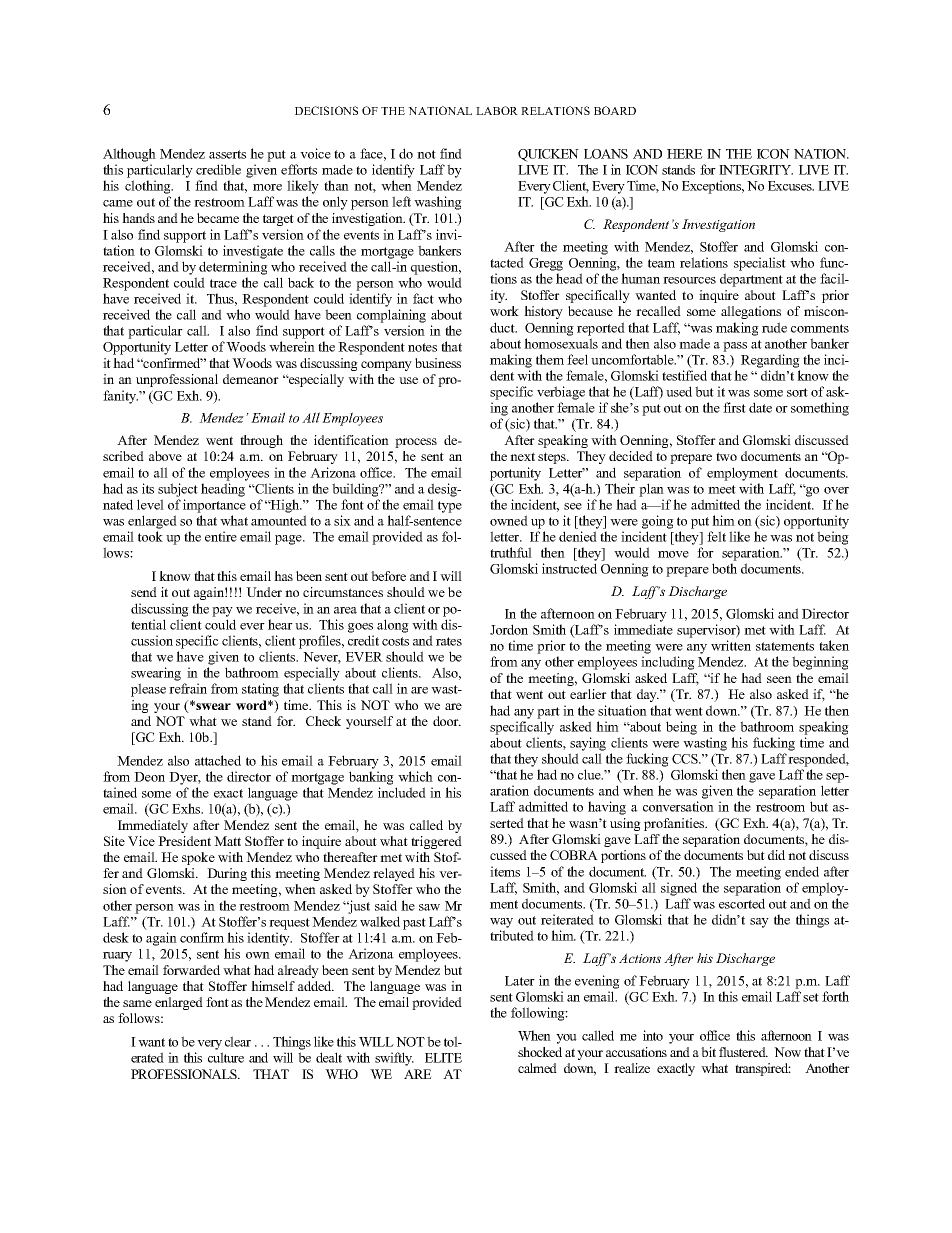 This document has height=1233, width=952. What do you see at coordinates (226, 1057) in the document?
I see `culture` at bounding box center [226, 1057].
